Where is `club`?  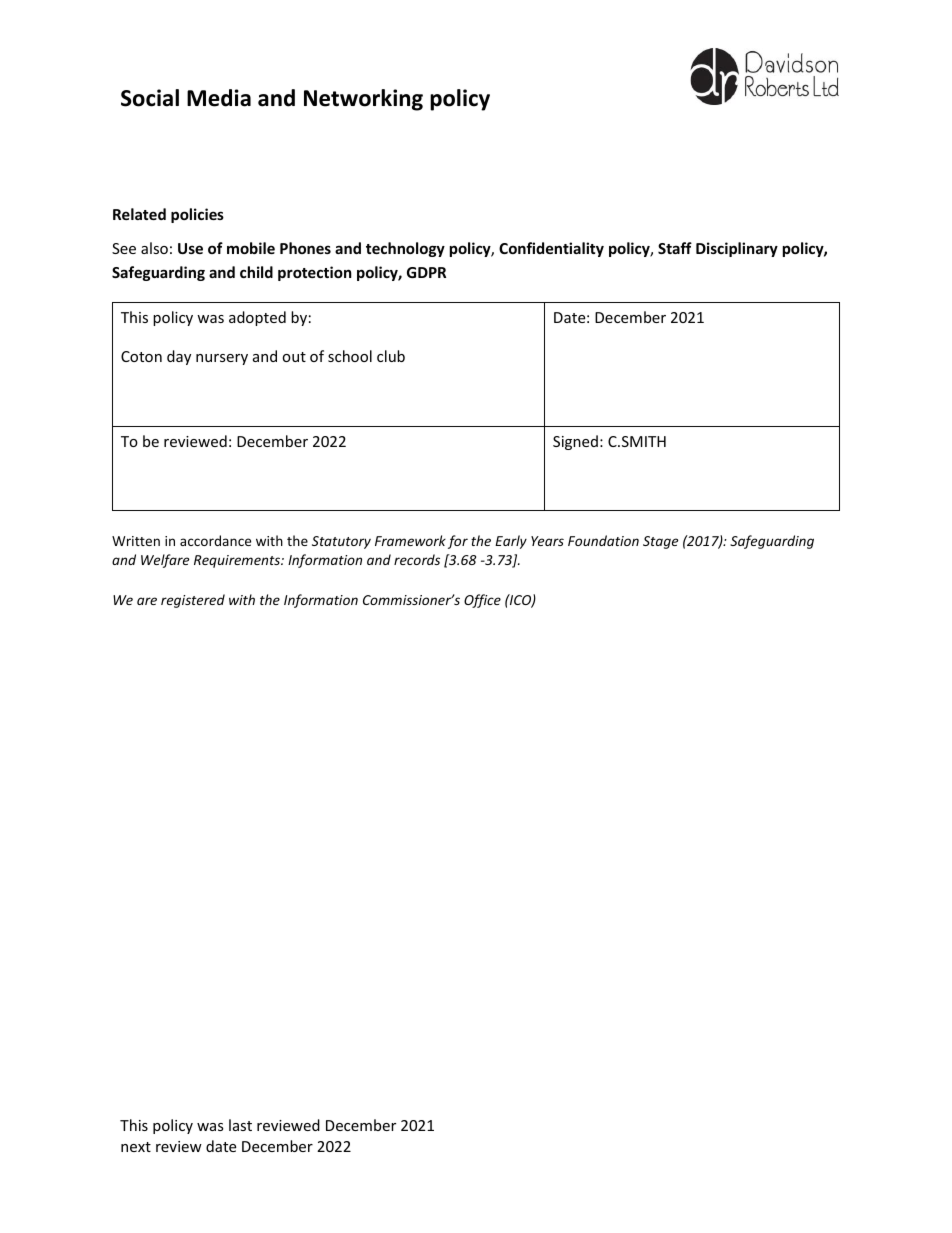 club is located at coordinates (391, 356).
